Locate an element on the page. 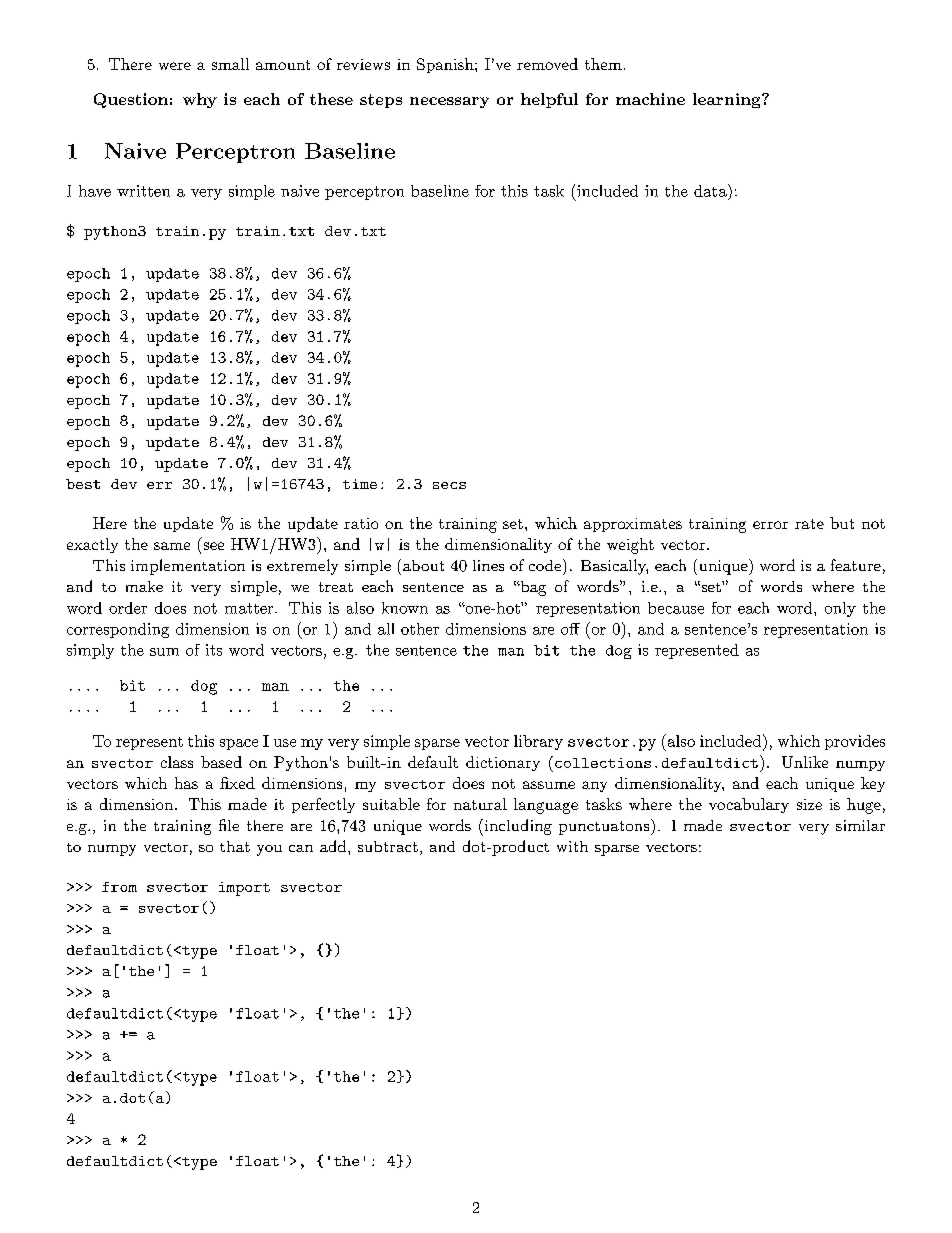 The height and width of the image is (1233, 952). that is located at coordinates (235, 846).
